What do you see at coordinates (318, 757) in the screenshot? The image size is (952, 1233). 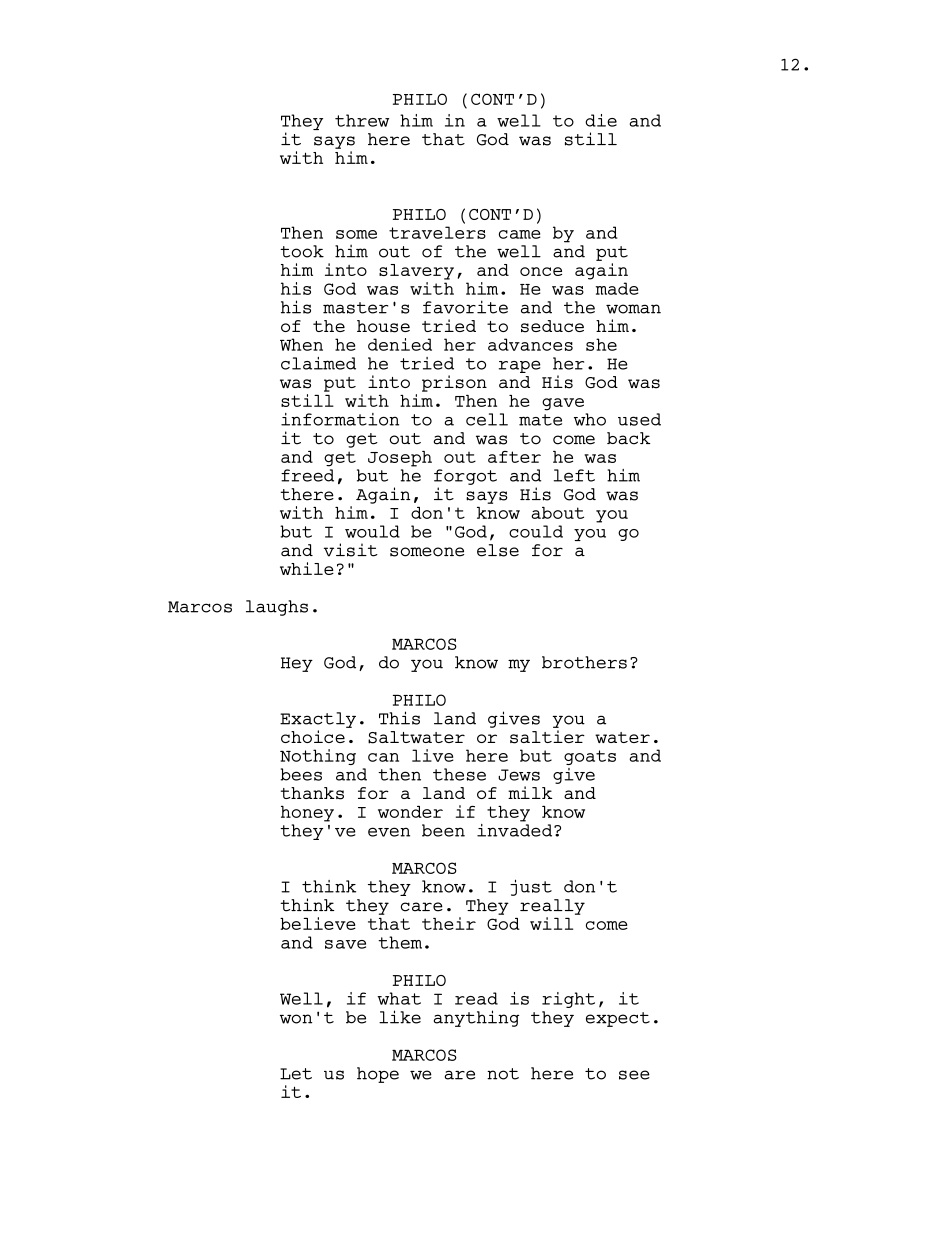 I see `Nothing` at bounding box center [318, 757].
